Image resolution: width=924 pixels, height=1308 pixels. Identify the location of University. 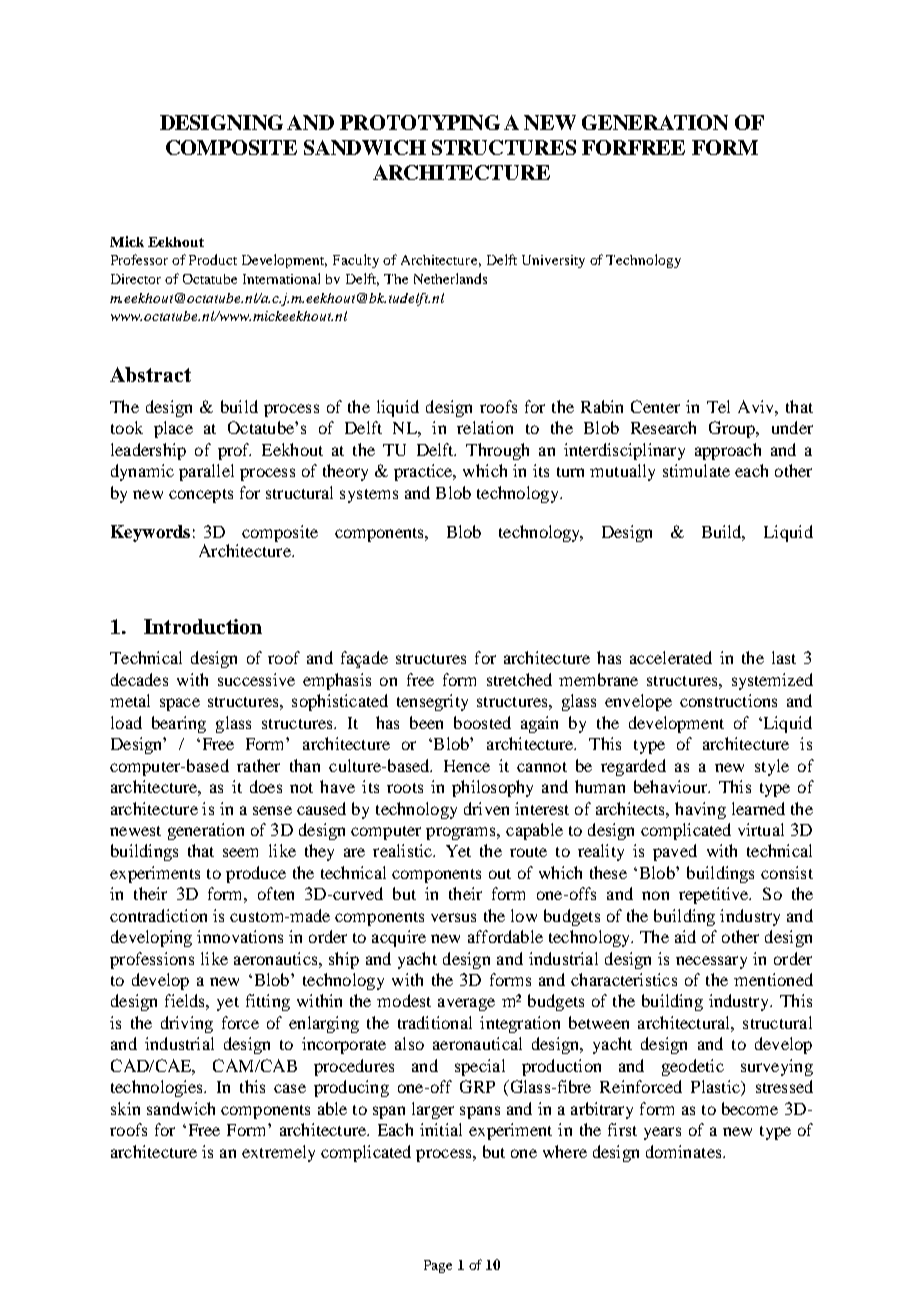
(553, 261).
